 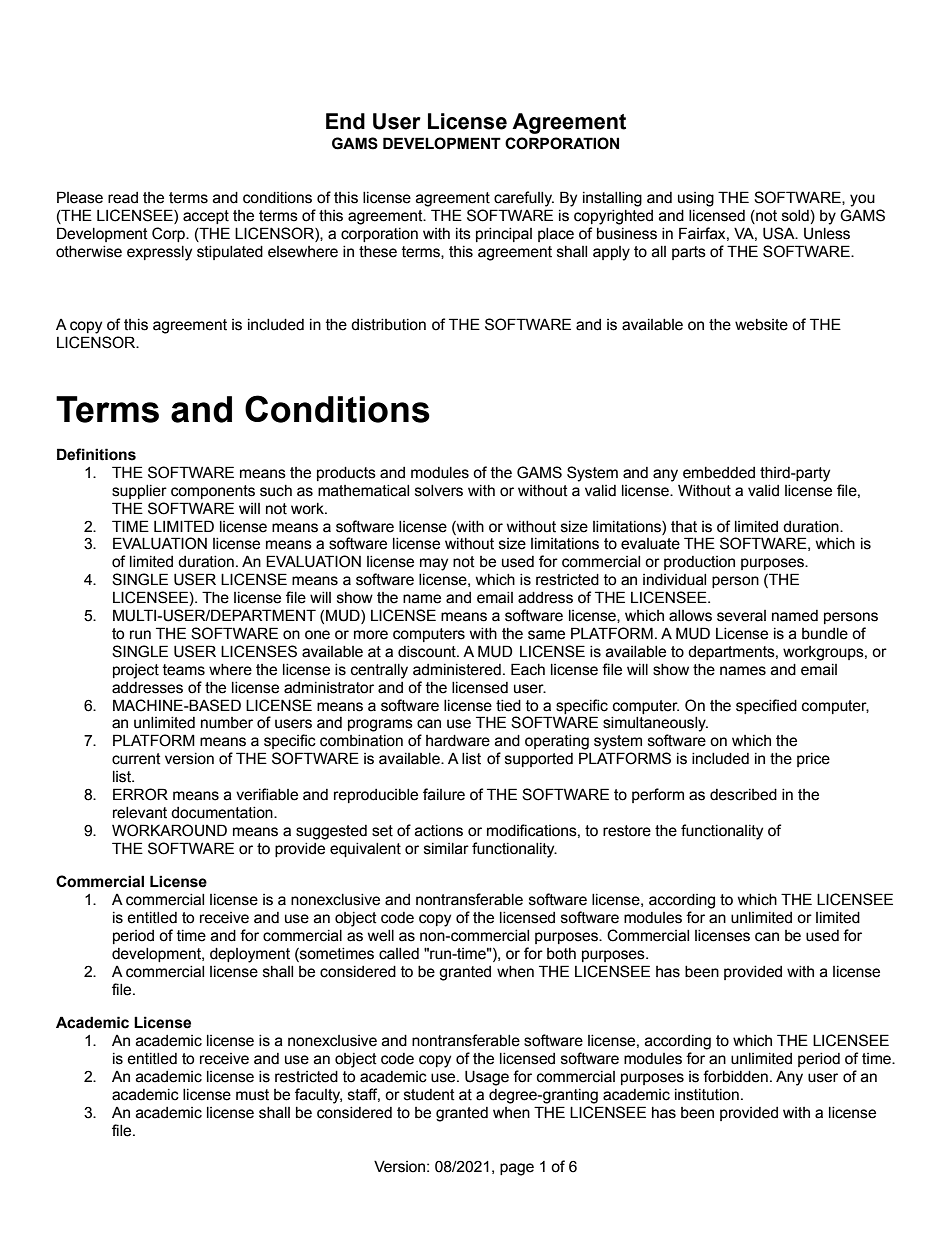 What do you see at coordinates (140, 813) in the page?
I see `relevant` at bounding box center [140, 813].
